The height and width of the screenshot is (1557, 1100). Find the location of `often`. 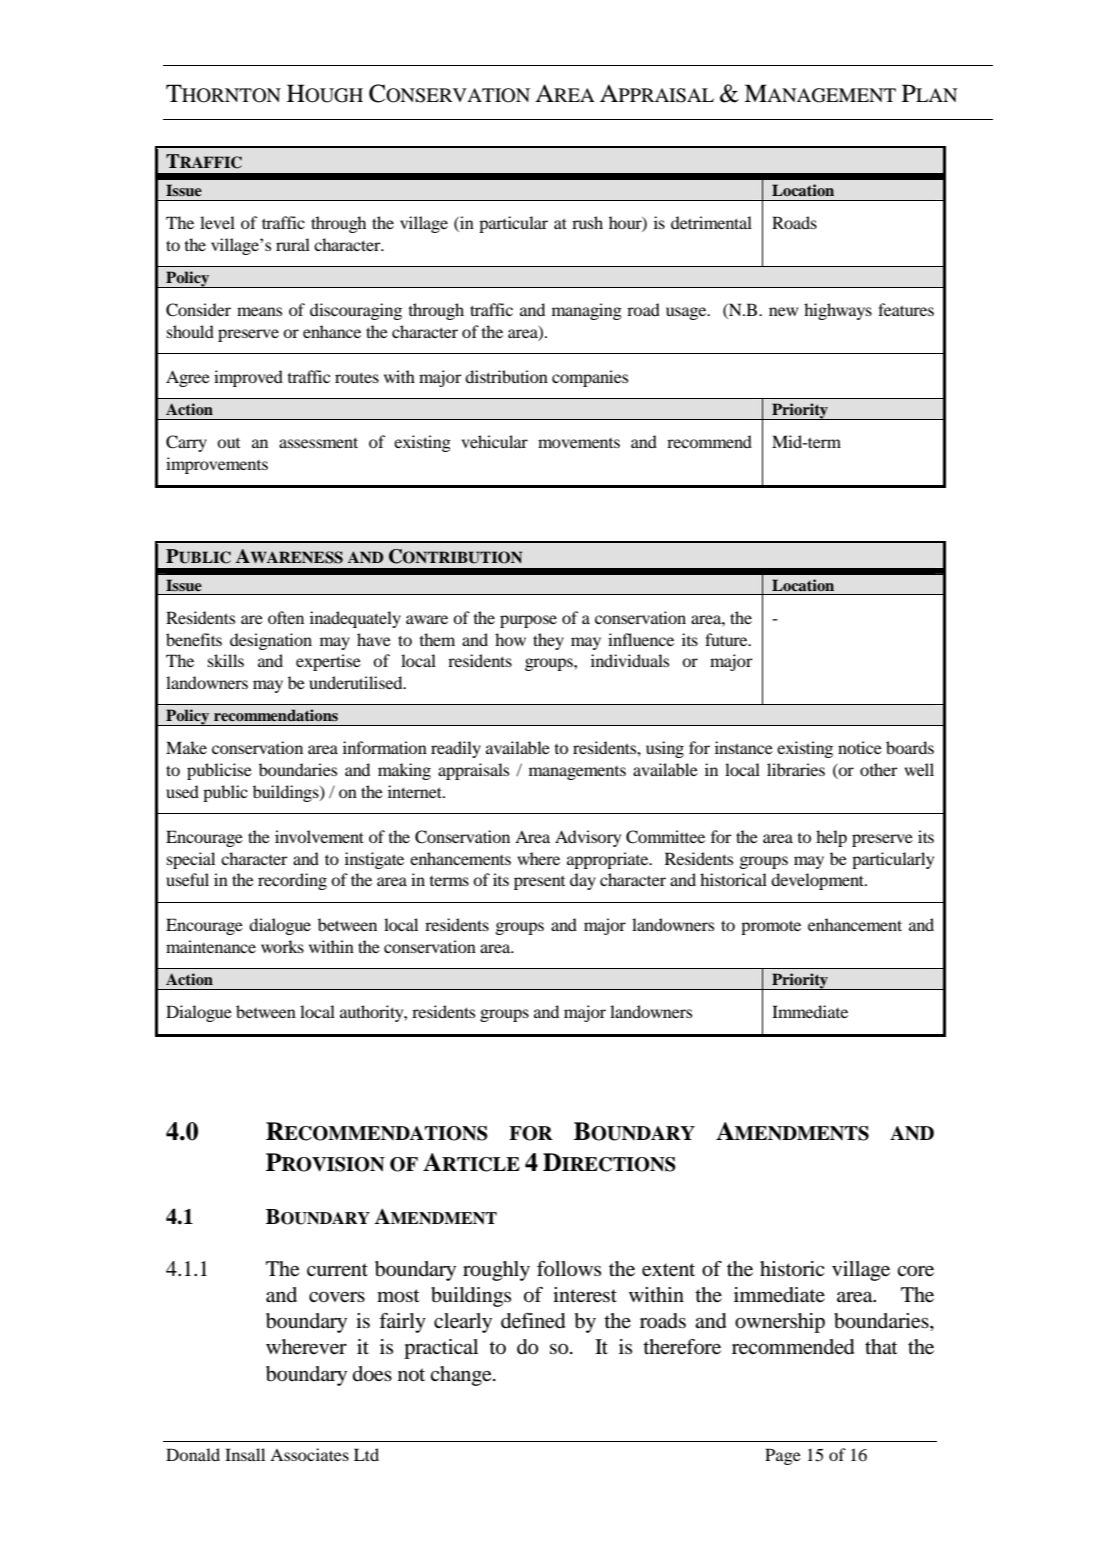

often is located at coordinates (286, 617).
